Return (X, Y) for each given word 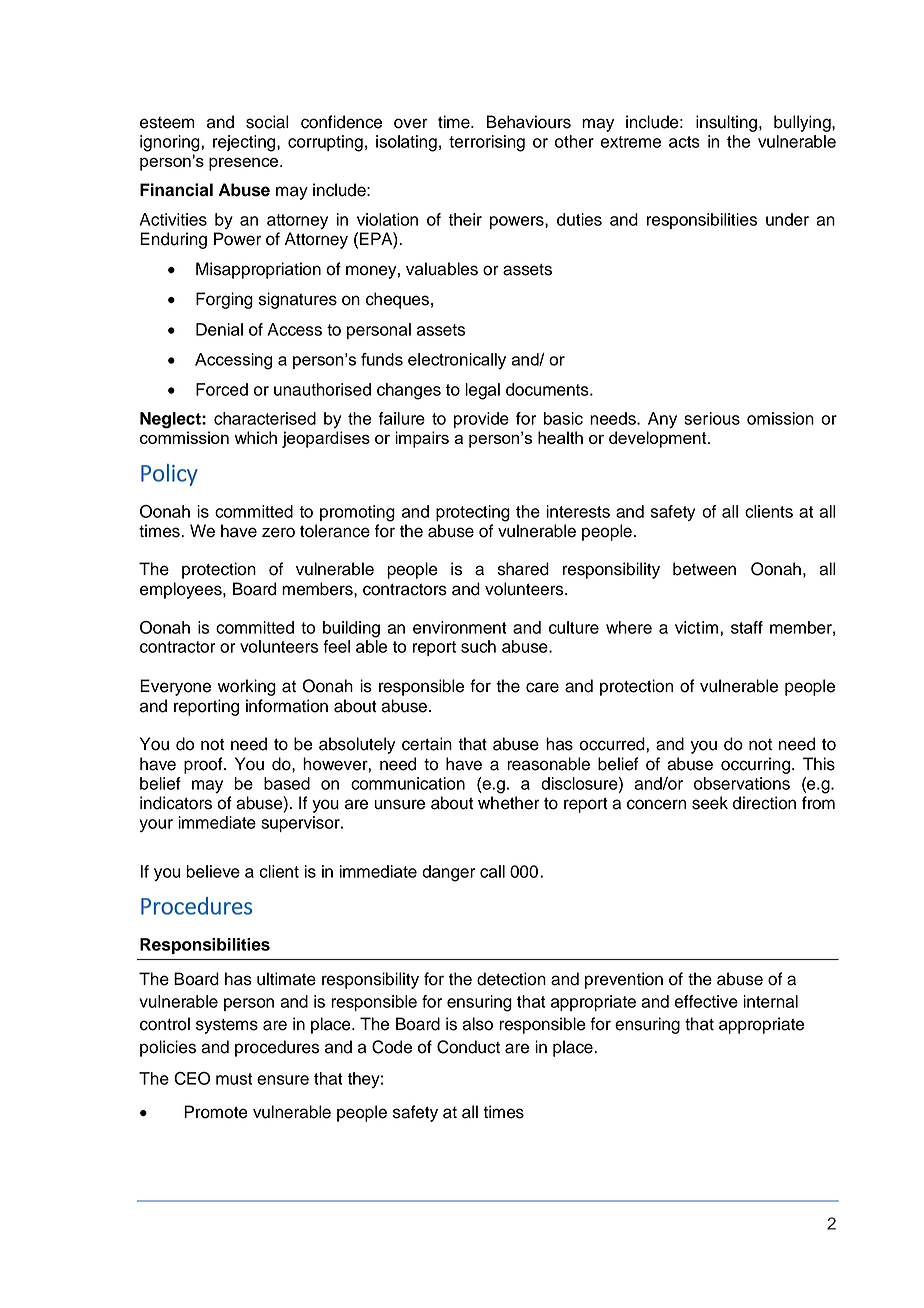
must (234, 1079)
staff (747, 627)
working (247, 687)
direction (764, 803)
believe (213, 871)
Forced (222, 389)
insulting (726, 123)
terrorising (487, 143)
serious (712, 418)
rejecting (245, 143)
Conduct (468, 1047)
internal (770, 1001)
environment (460, 627)
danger (448, 873)
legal (482, 391)
